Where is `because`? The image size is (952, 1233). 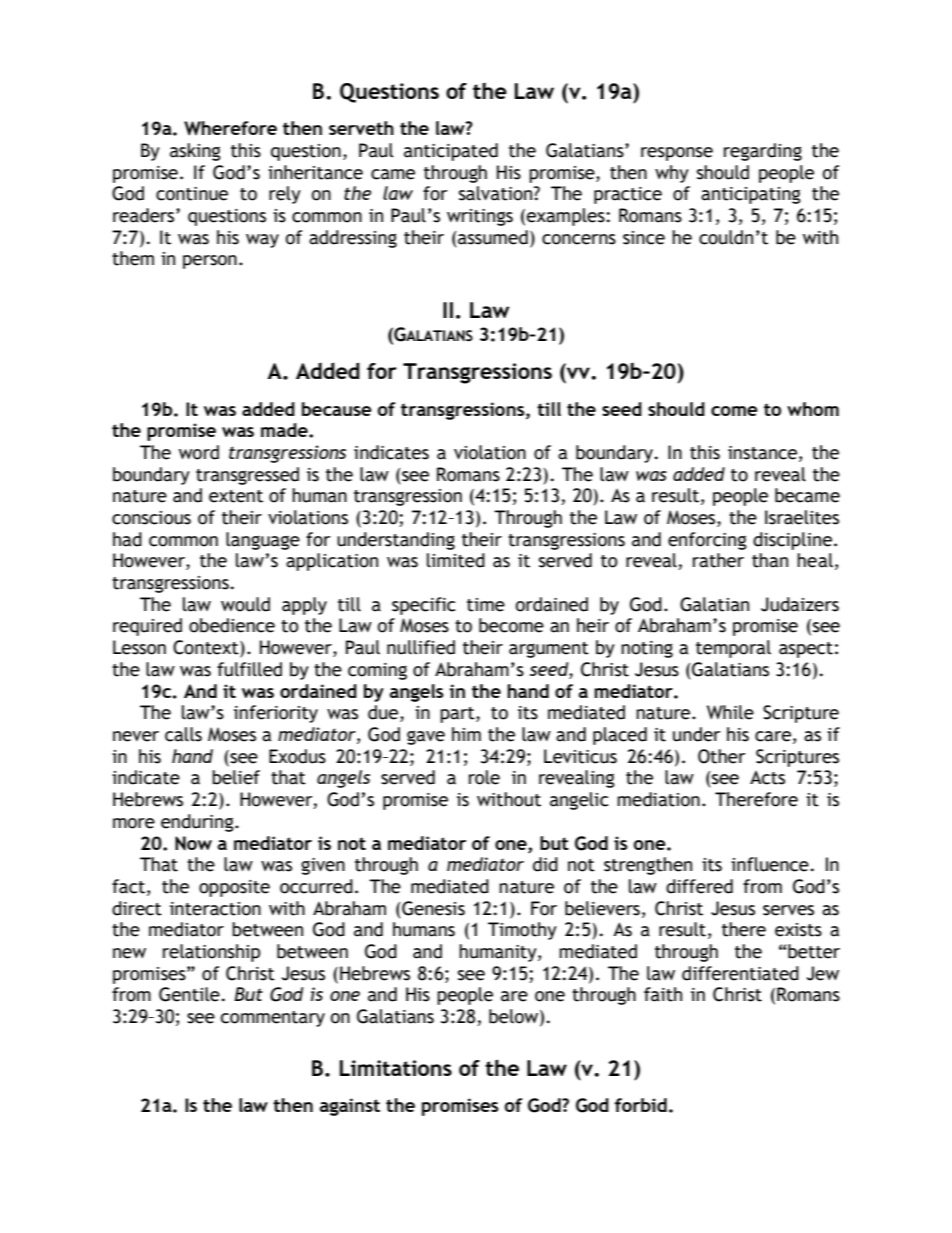
because is located at coordinates (337, 409).
